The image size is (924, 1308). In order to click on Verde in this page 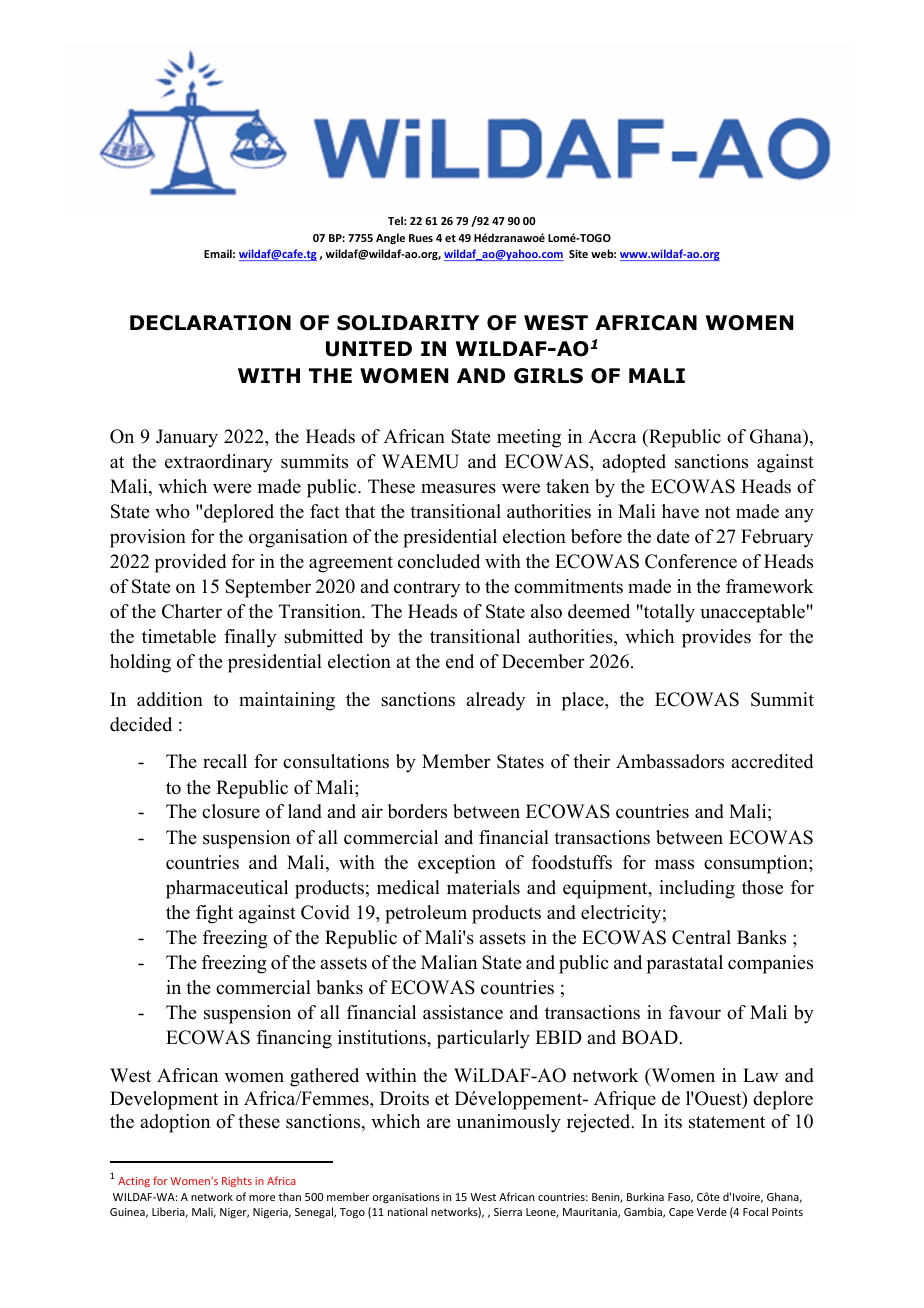, I will do `click(712, 1211)`.
